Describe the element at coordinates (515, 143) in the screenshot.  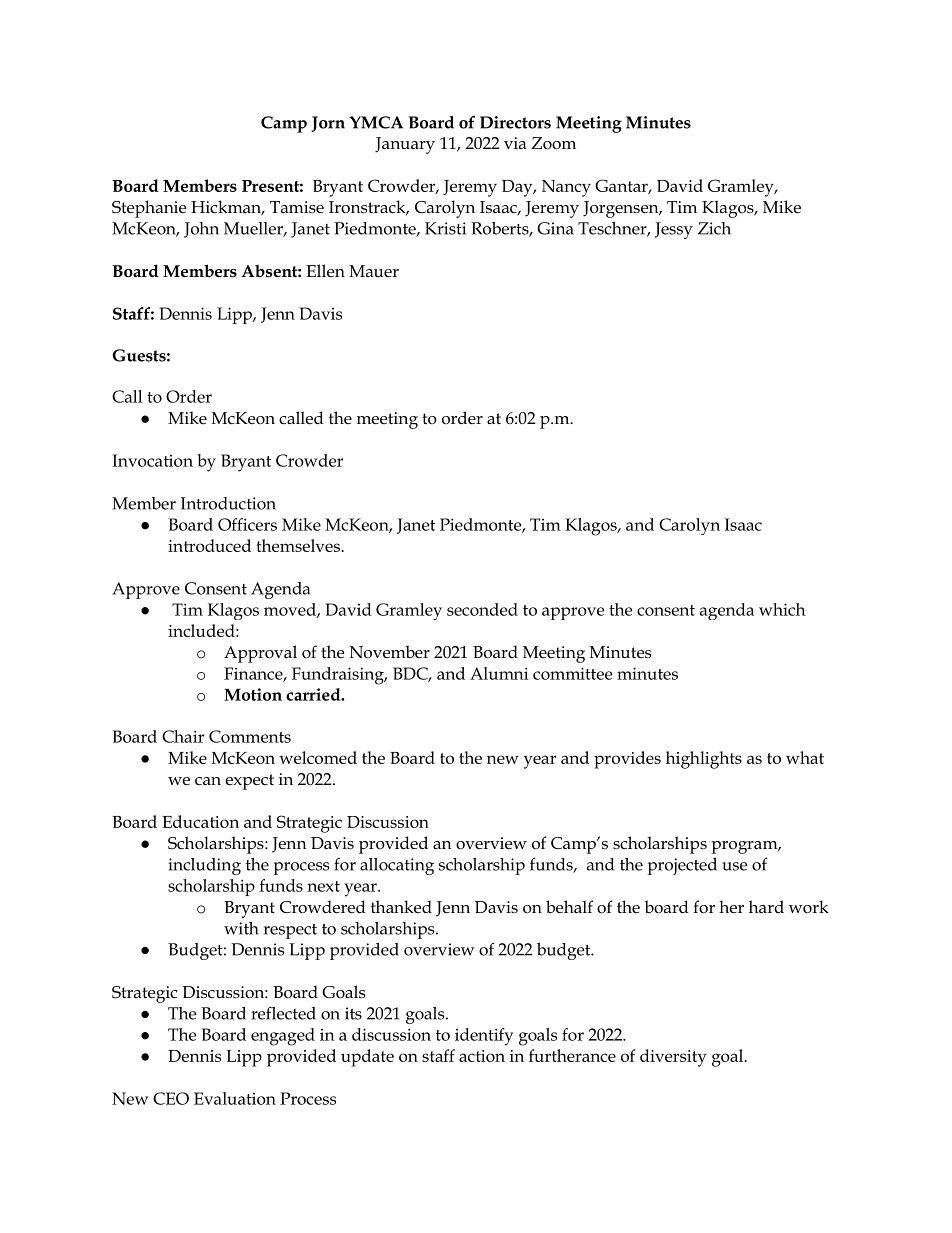
I see `via` at that location.
